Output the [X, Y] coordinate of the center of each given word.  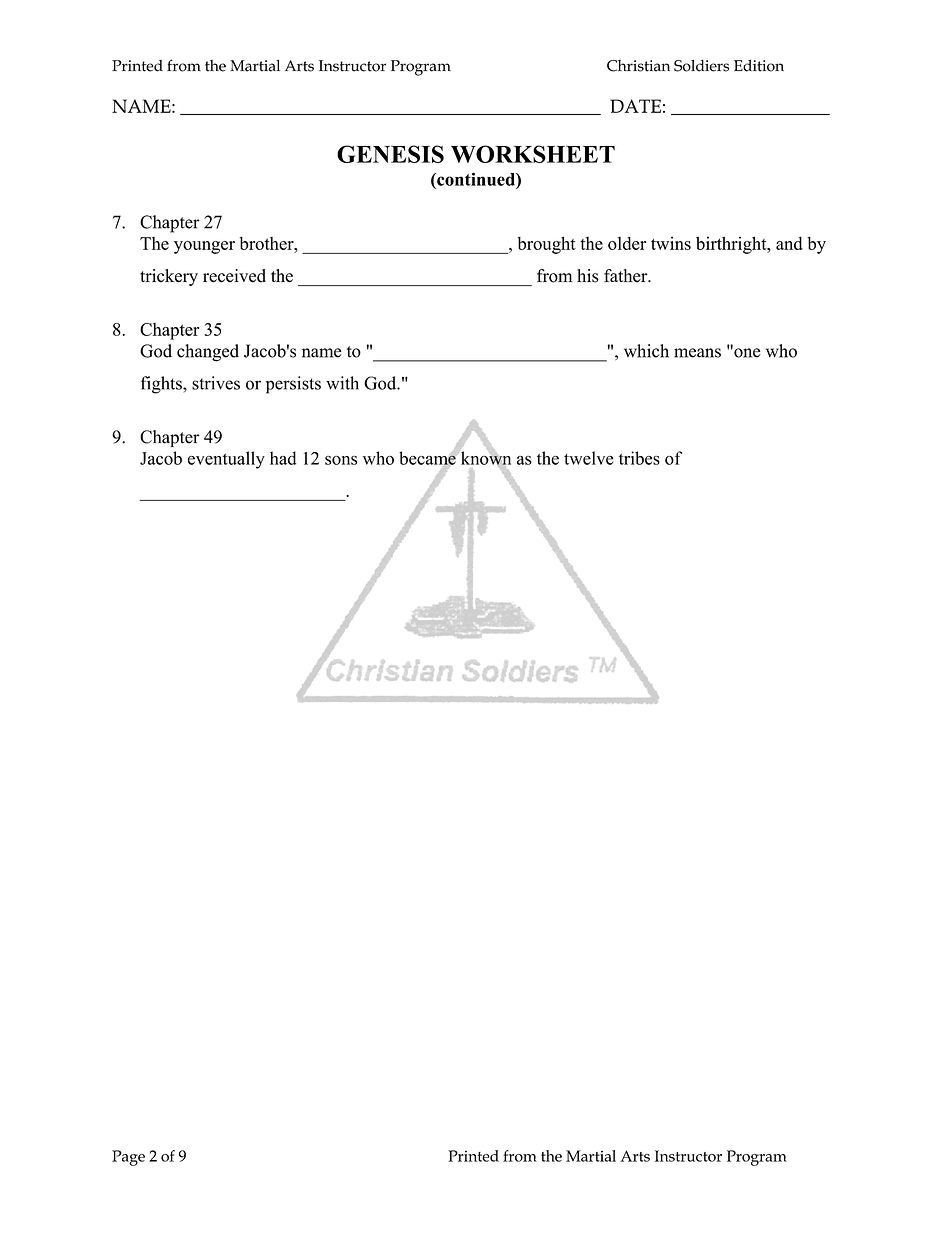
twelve [589, 458]
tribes [639, 458]
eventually [226, 460]
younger [204, 247]
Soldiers [701, 66]
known [485, 458]
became [428, 459]
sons [341, 460]
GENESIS [390, 154]
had [283, 458]
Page [128, 1158]
